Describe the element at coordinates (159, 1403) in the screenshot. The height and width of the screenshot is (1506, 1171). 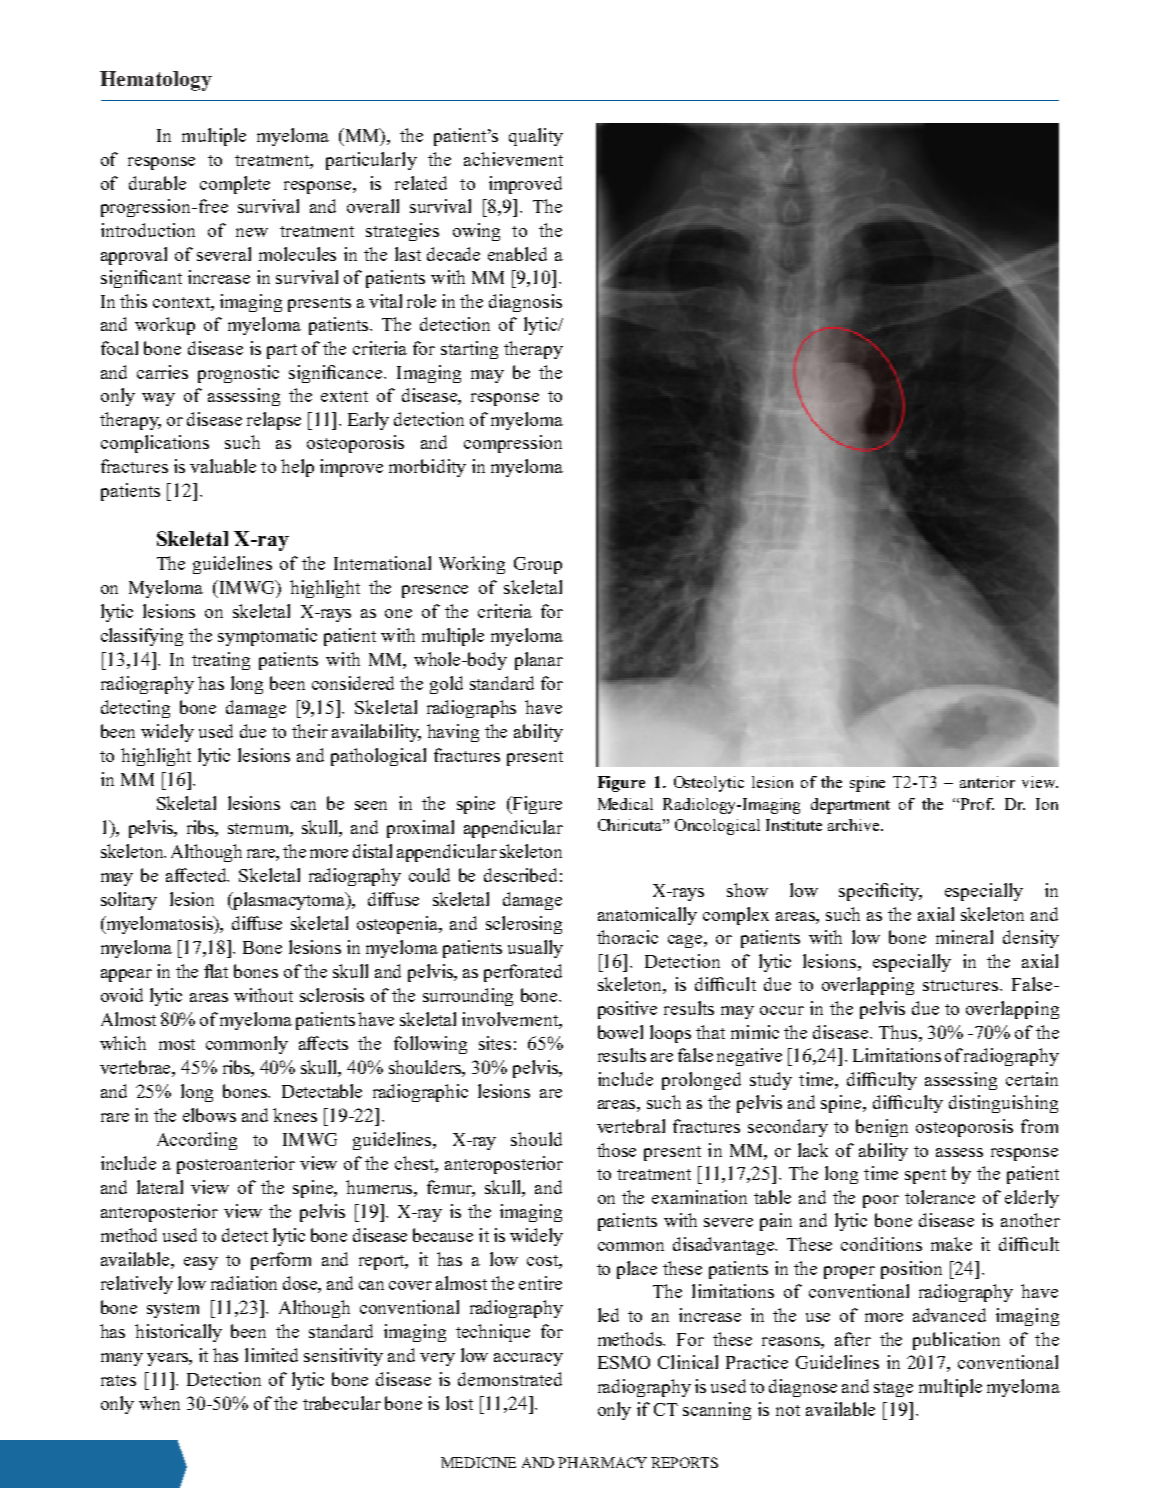
I see `when` at that location.
